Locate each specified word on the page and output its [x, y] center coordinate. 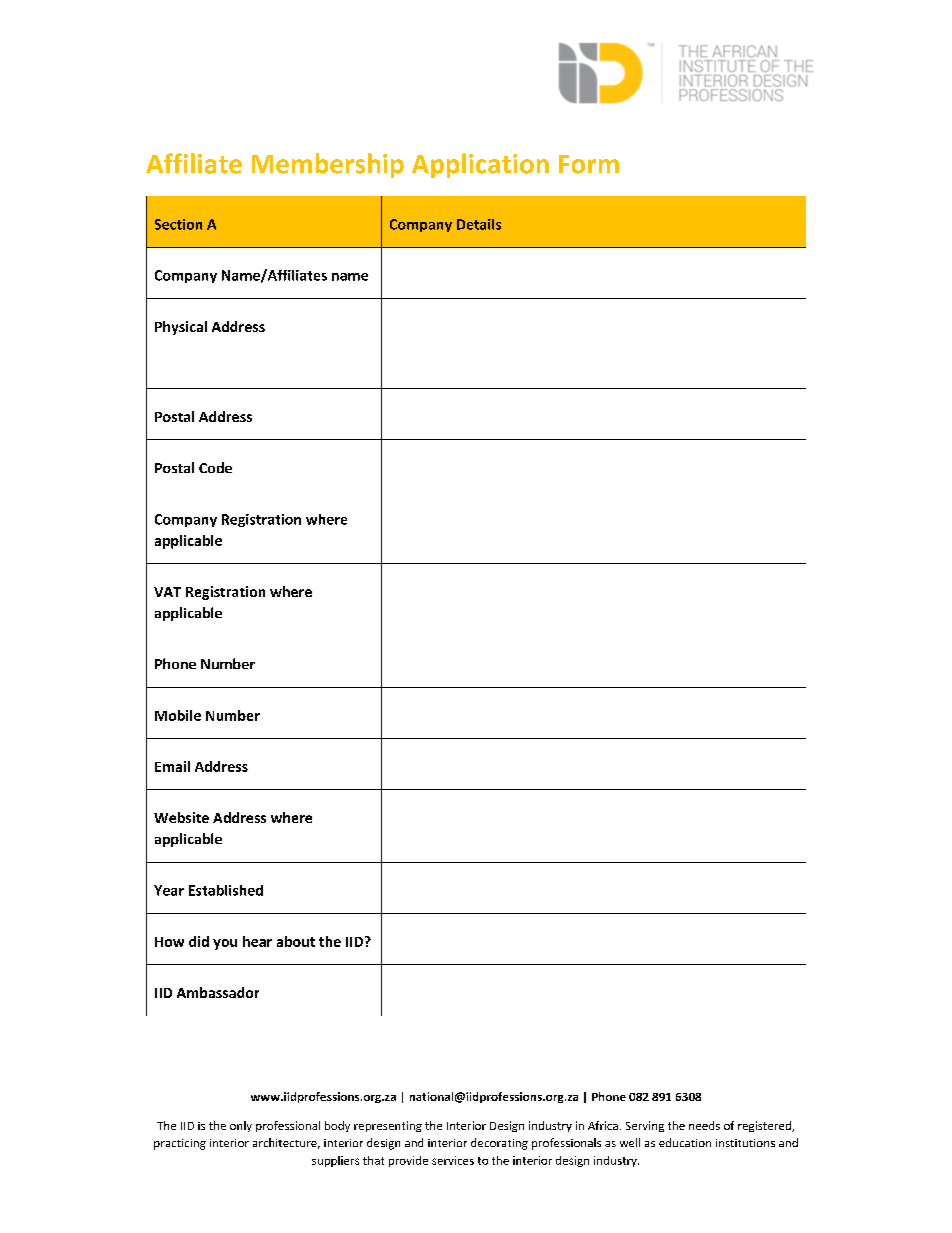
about [296, 941]
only [241, 1126]
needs [704, 1125]
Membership [328, 165]
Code [215, 467]
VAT [167, 592]
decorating [499, 1144]
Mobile [178, 715]
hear [257, 941]
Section [178, 224]
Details [479, 224]
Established [226, 890]
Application [480, 165]
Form [589, 164]
